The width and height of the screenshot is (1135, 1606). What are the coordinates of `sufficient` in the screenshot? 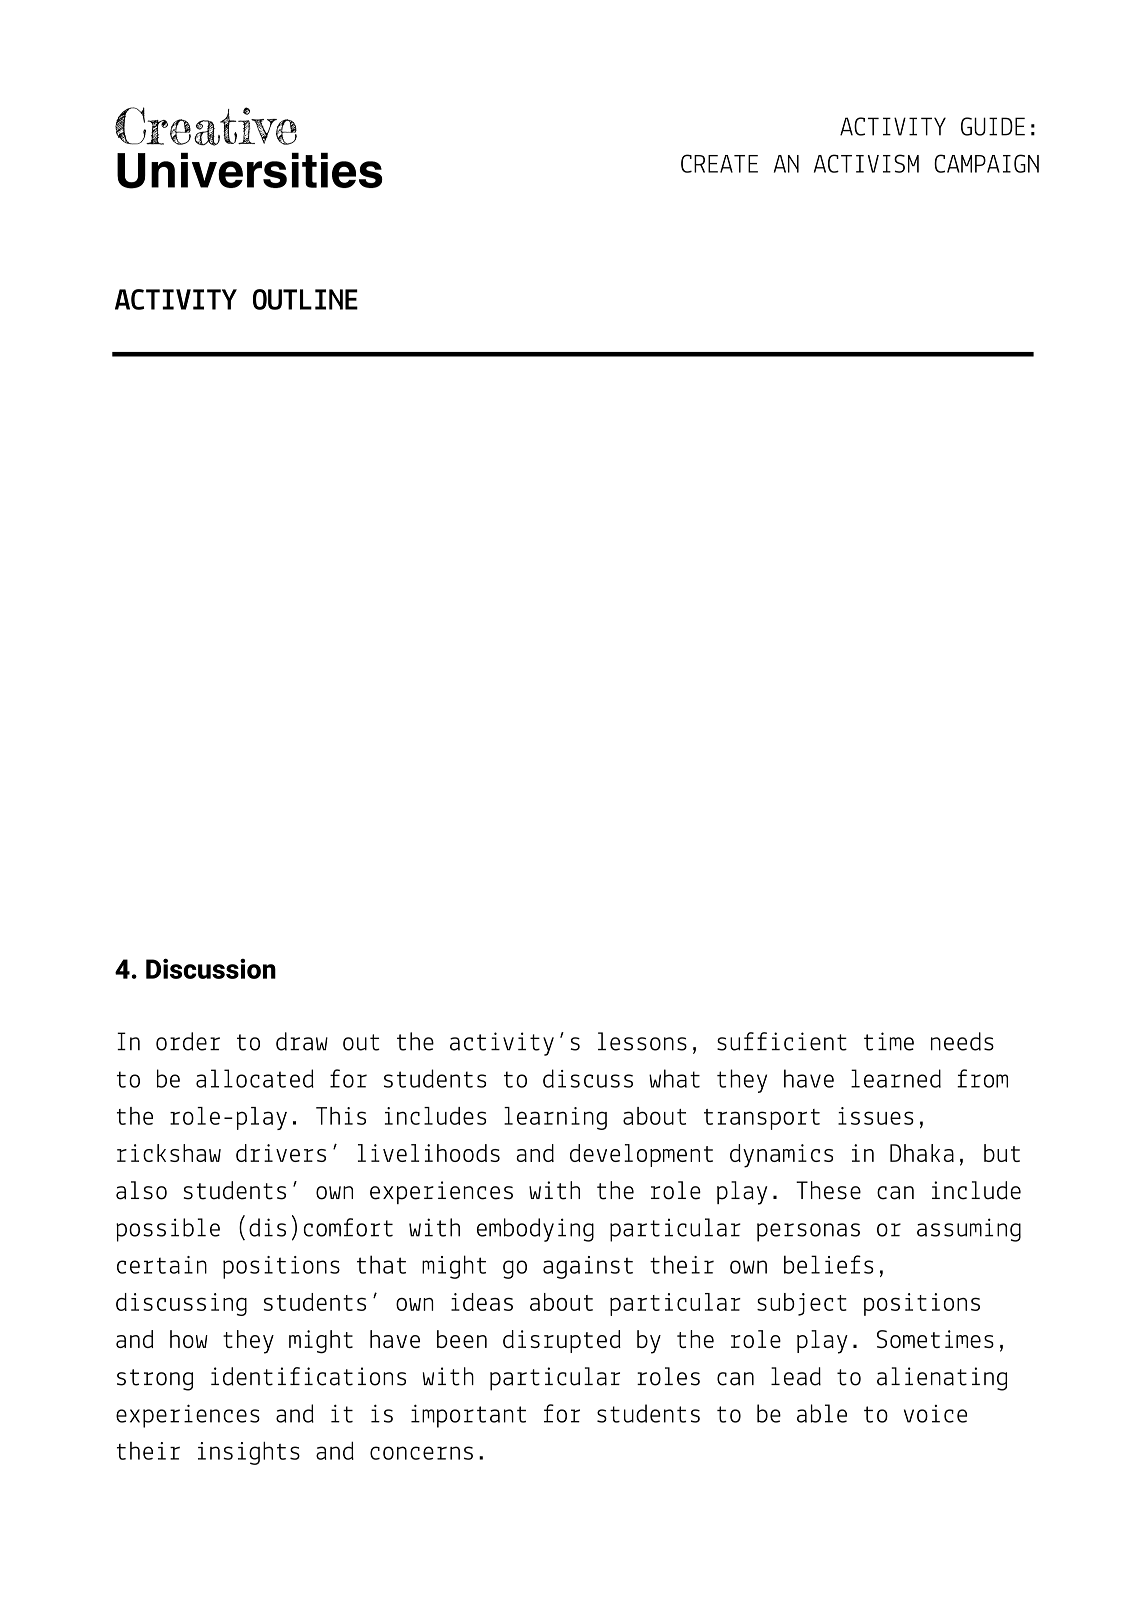 It's located at (782, 1041).
